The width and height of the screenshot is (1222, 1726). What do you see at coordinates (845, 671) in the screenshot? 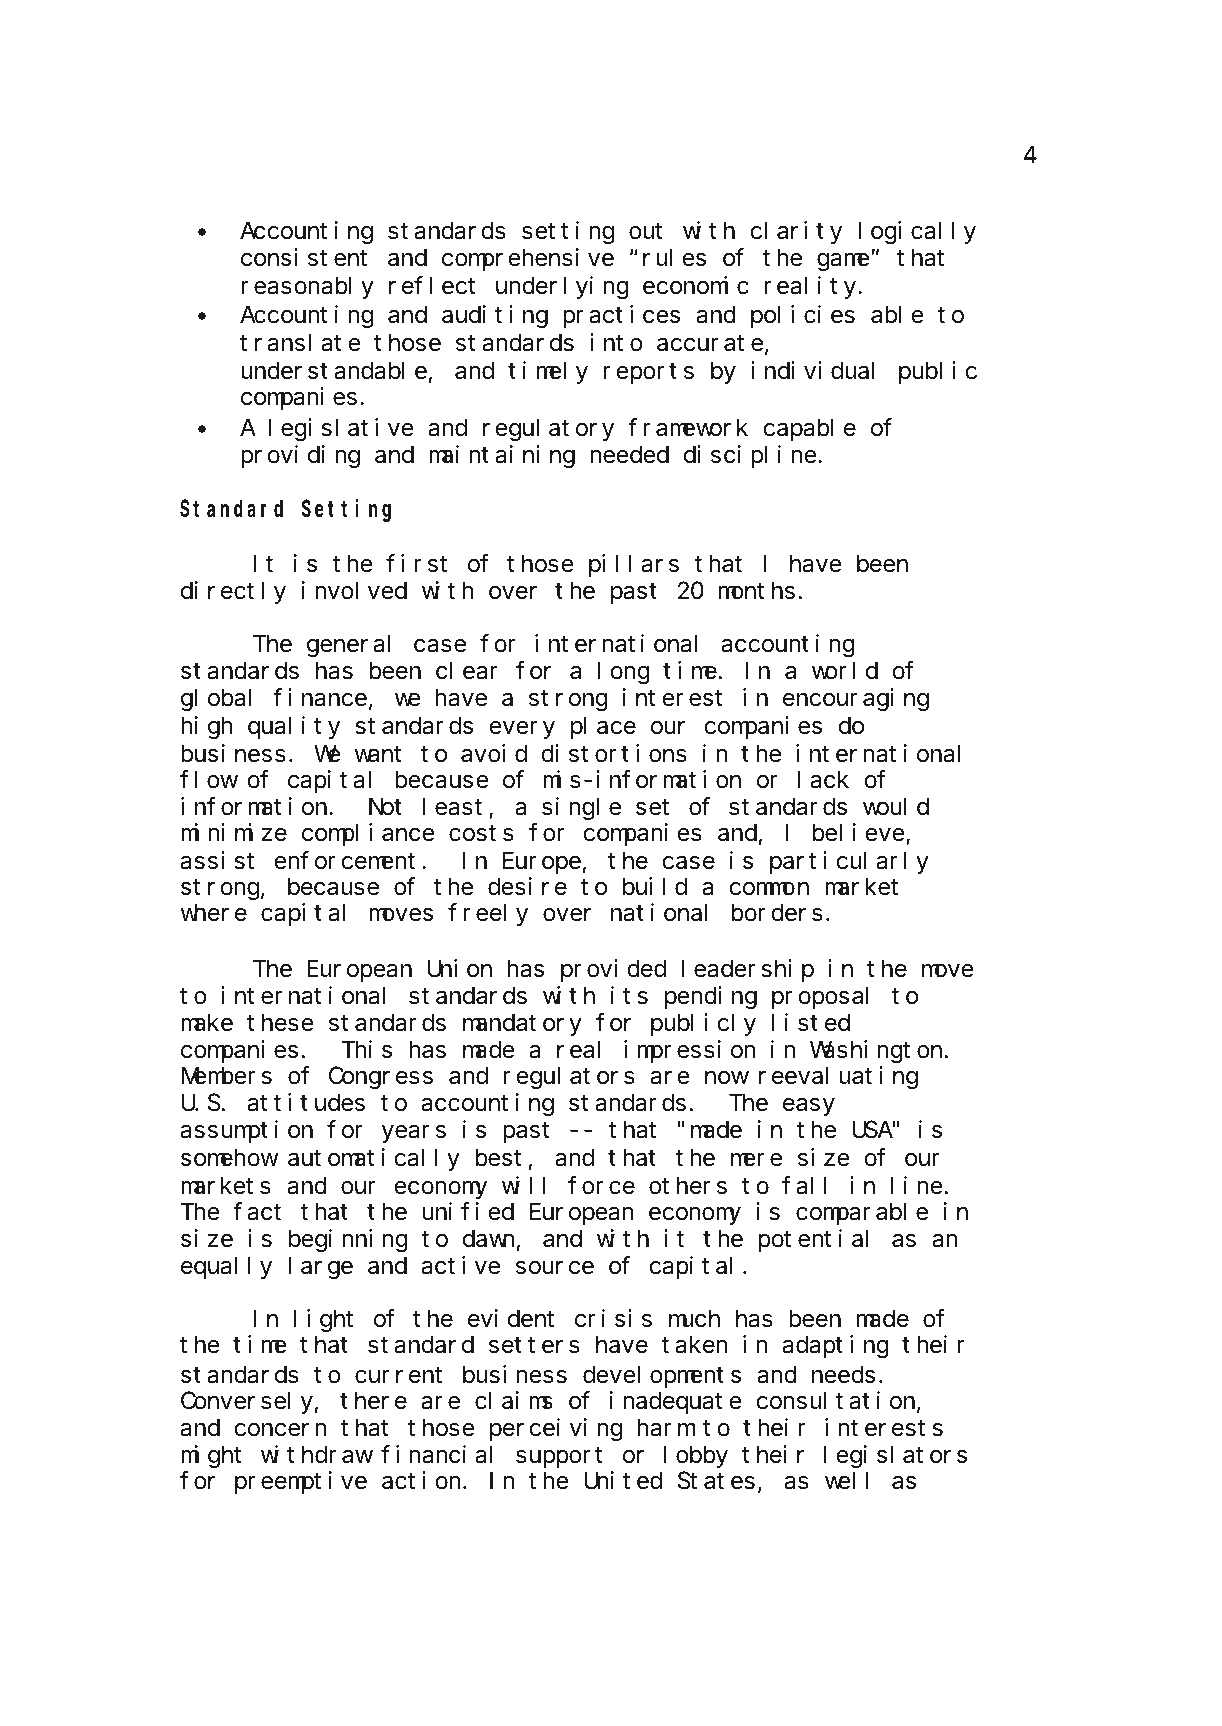
I see `world` at bounding box center [845, 671].
